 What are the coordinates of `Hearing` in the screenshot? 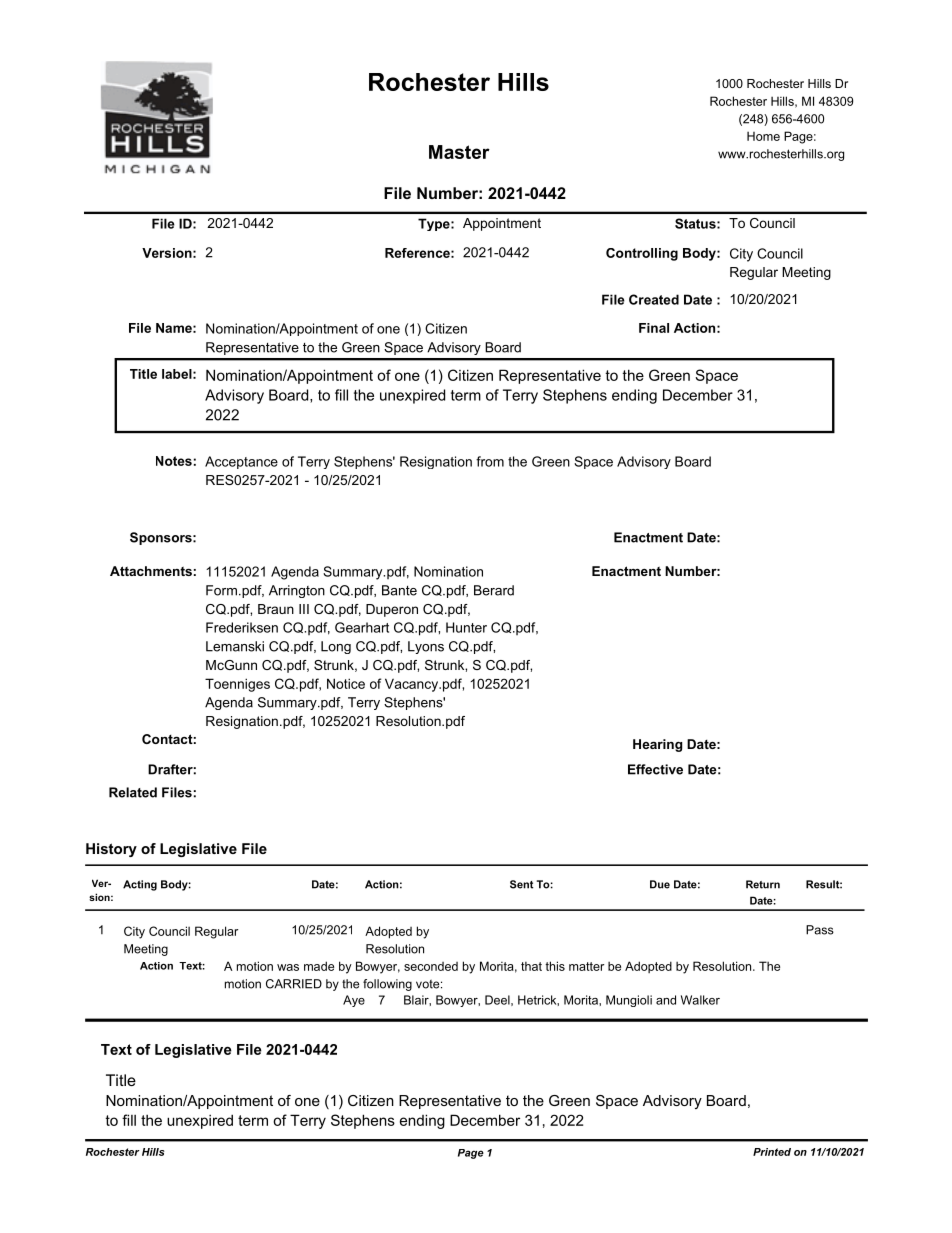 It's located at (657, 745).
